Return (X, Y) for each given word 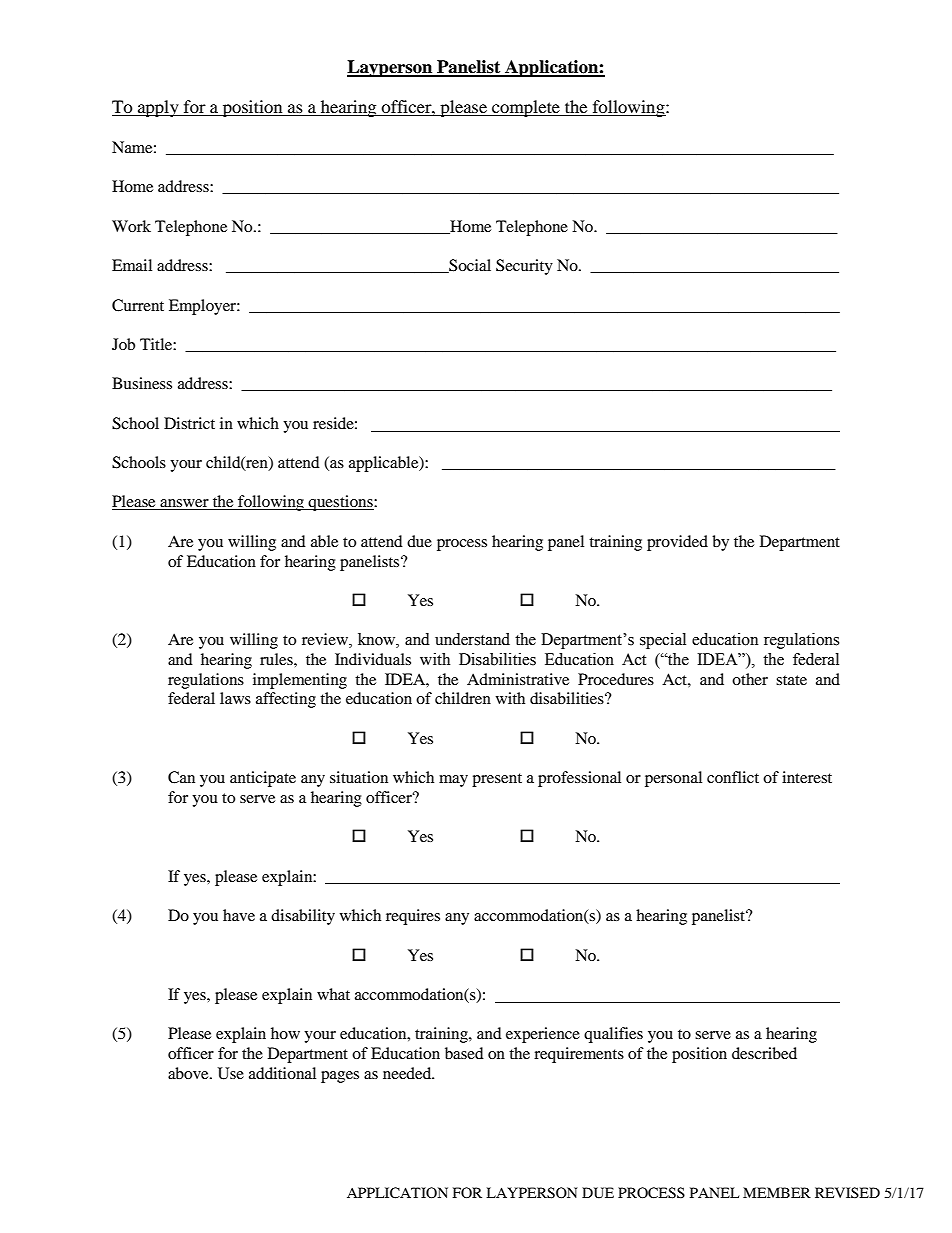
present (497, 780)
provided (677, 543)
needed (408, 1073)
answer (184, 504)
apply (158, 108)
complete (526, 108)
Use (231, 1073)
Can (181, 777)
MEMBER (777, 1192)
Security (524, 267)
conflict (733, 777)
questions (340, 503)
